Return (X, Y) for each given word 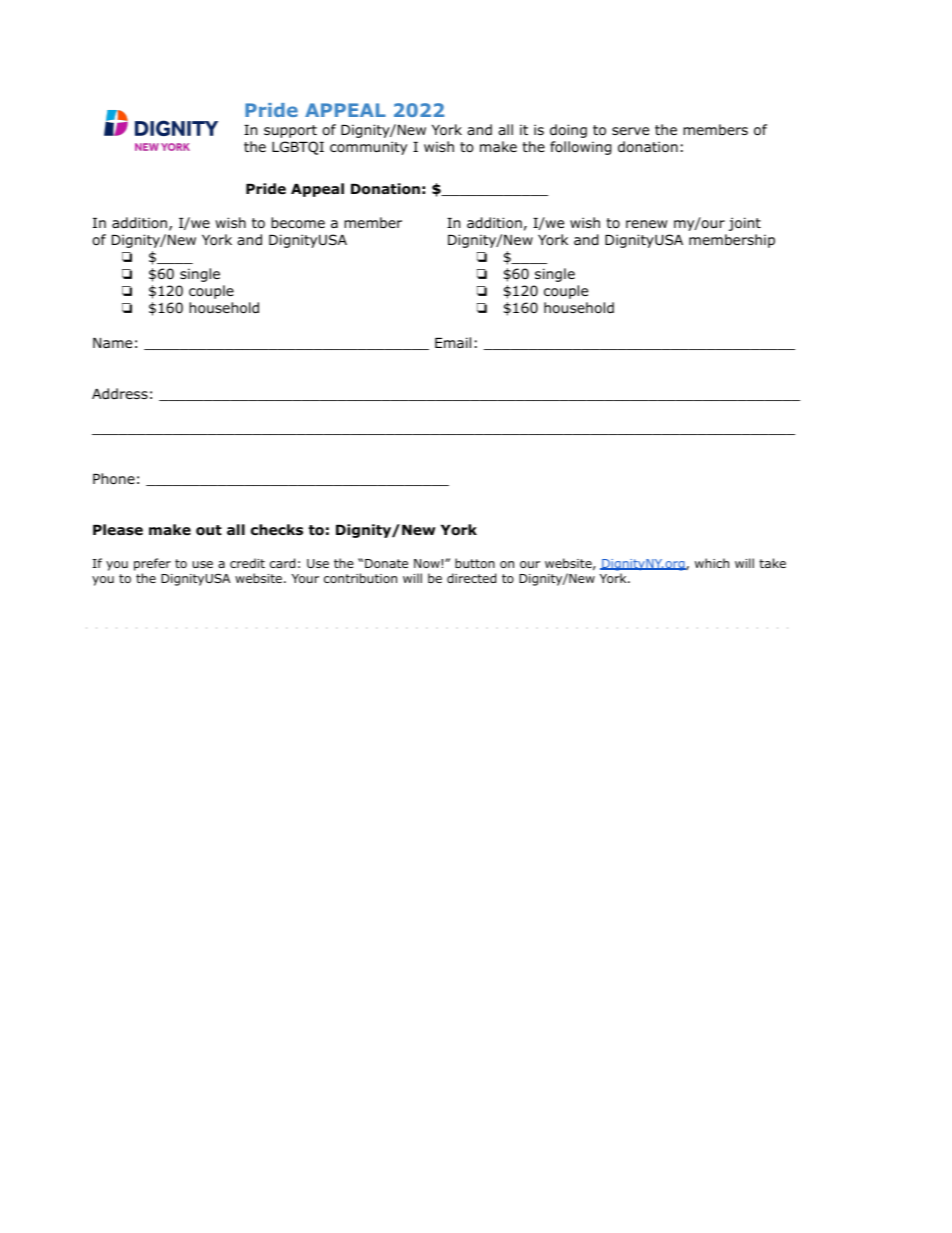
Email (453, 342)
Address (120, 393)
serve (630, 131)
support (290, 131)
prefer (152, 564)
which (712, 563)
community (368, 148)
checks (277, 529)
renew (646, 224)
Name (112, 343)
